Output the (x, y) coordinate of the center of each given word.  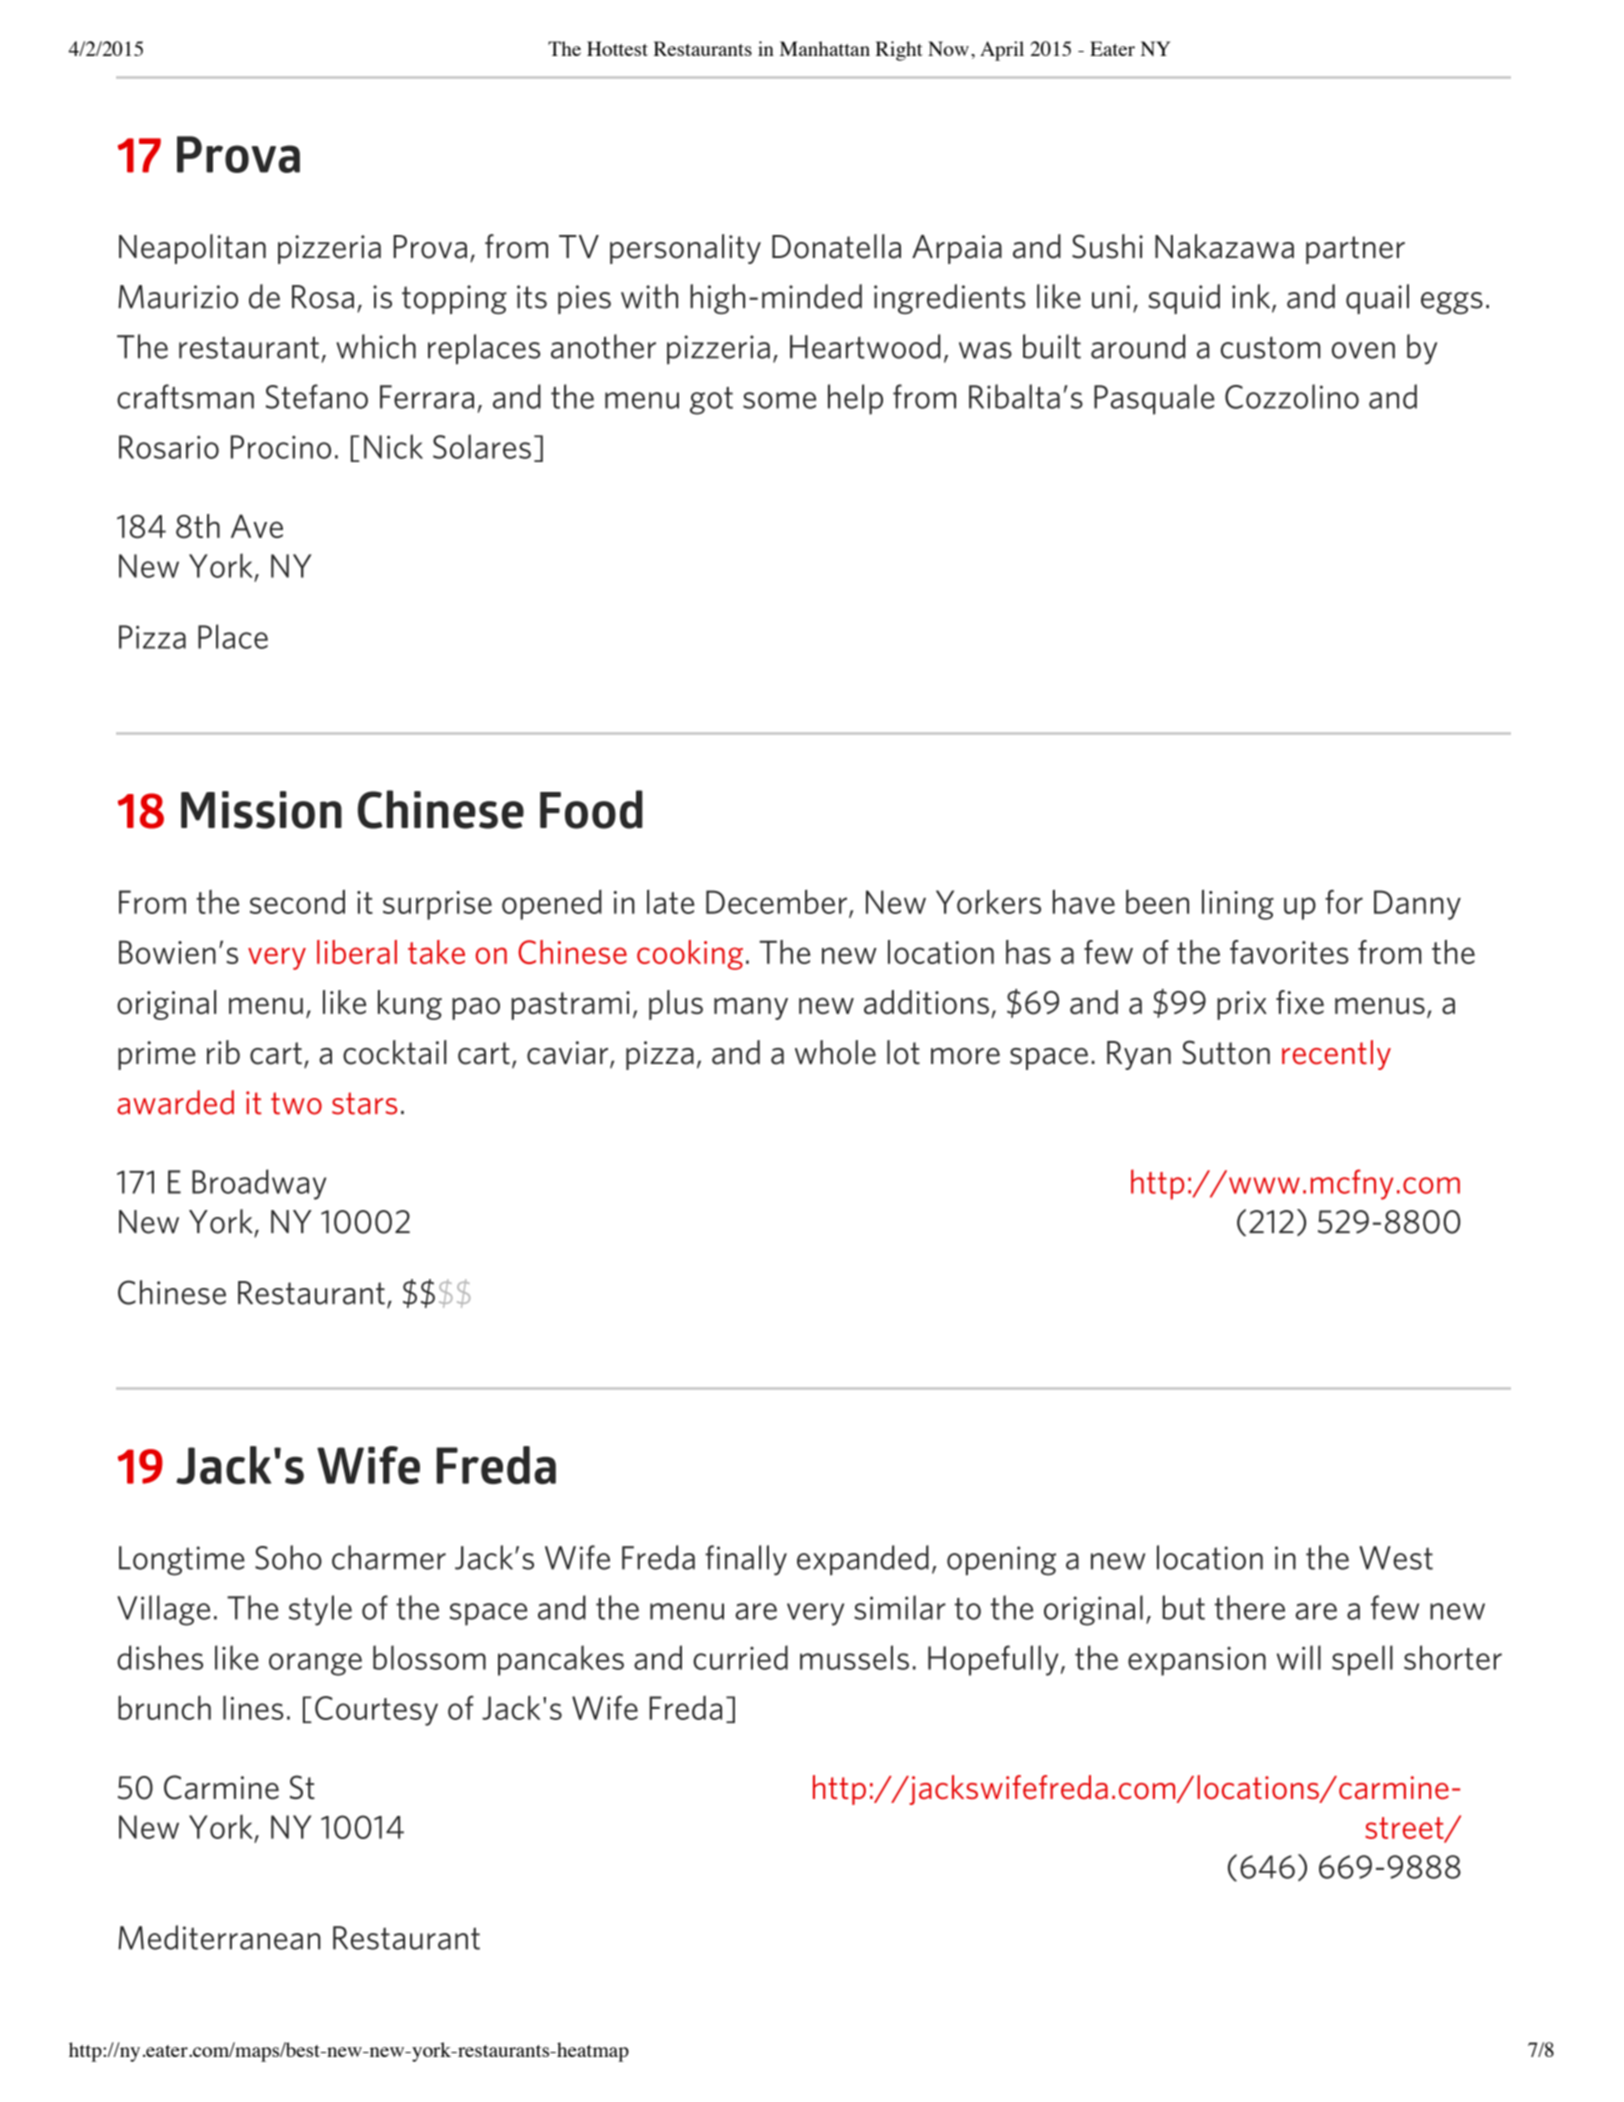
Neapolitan (192, 249)
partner (1355, 250)
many (751, 1008)
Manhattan (825, 48)
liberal (357, 952)
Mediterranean (219, 1937)
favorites (1289, 952)
